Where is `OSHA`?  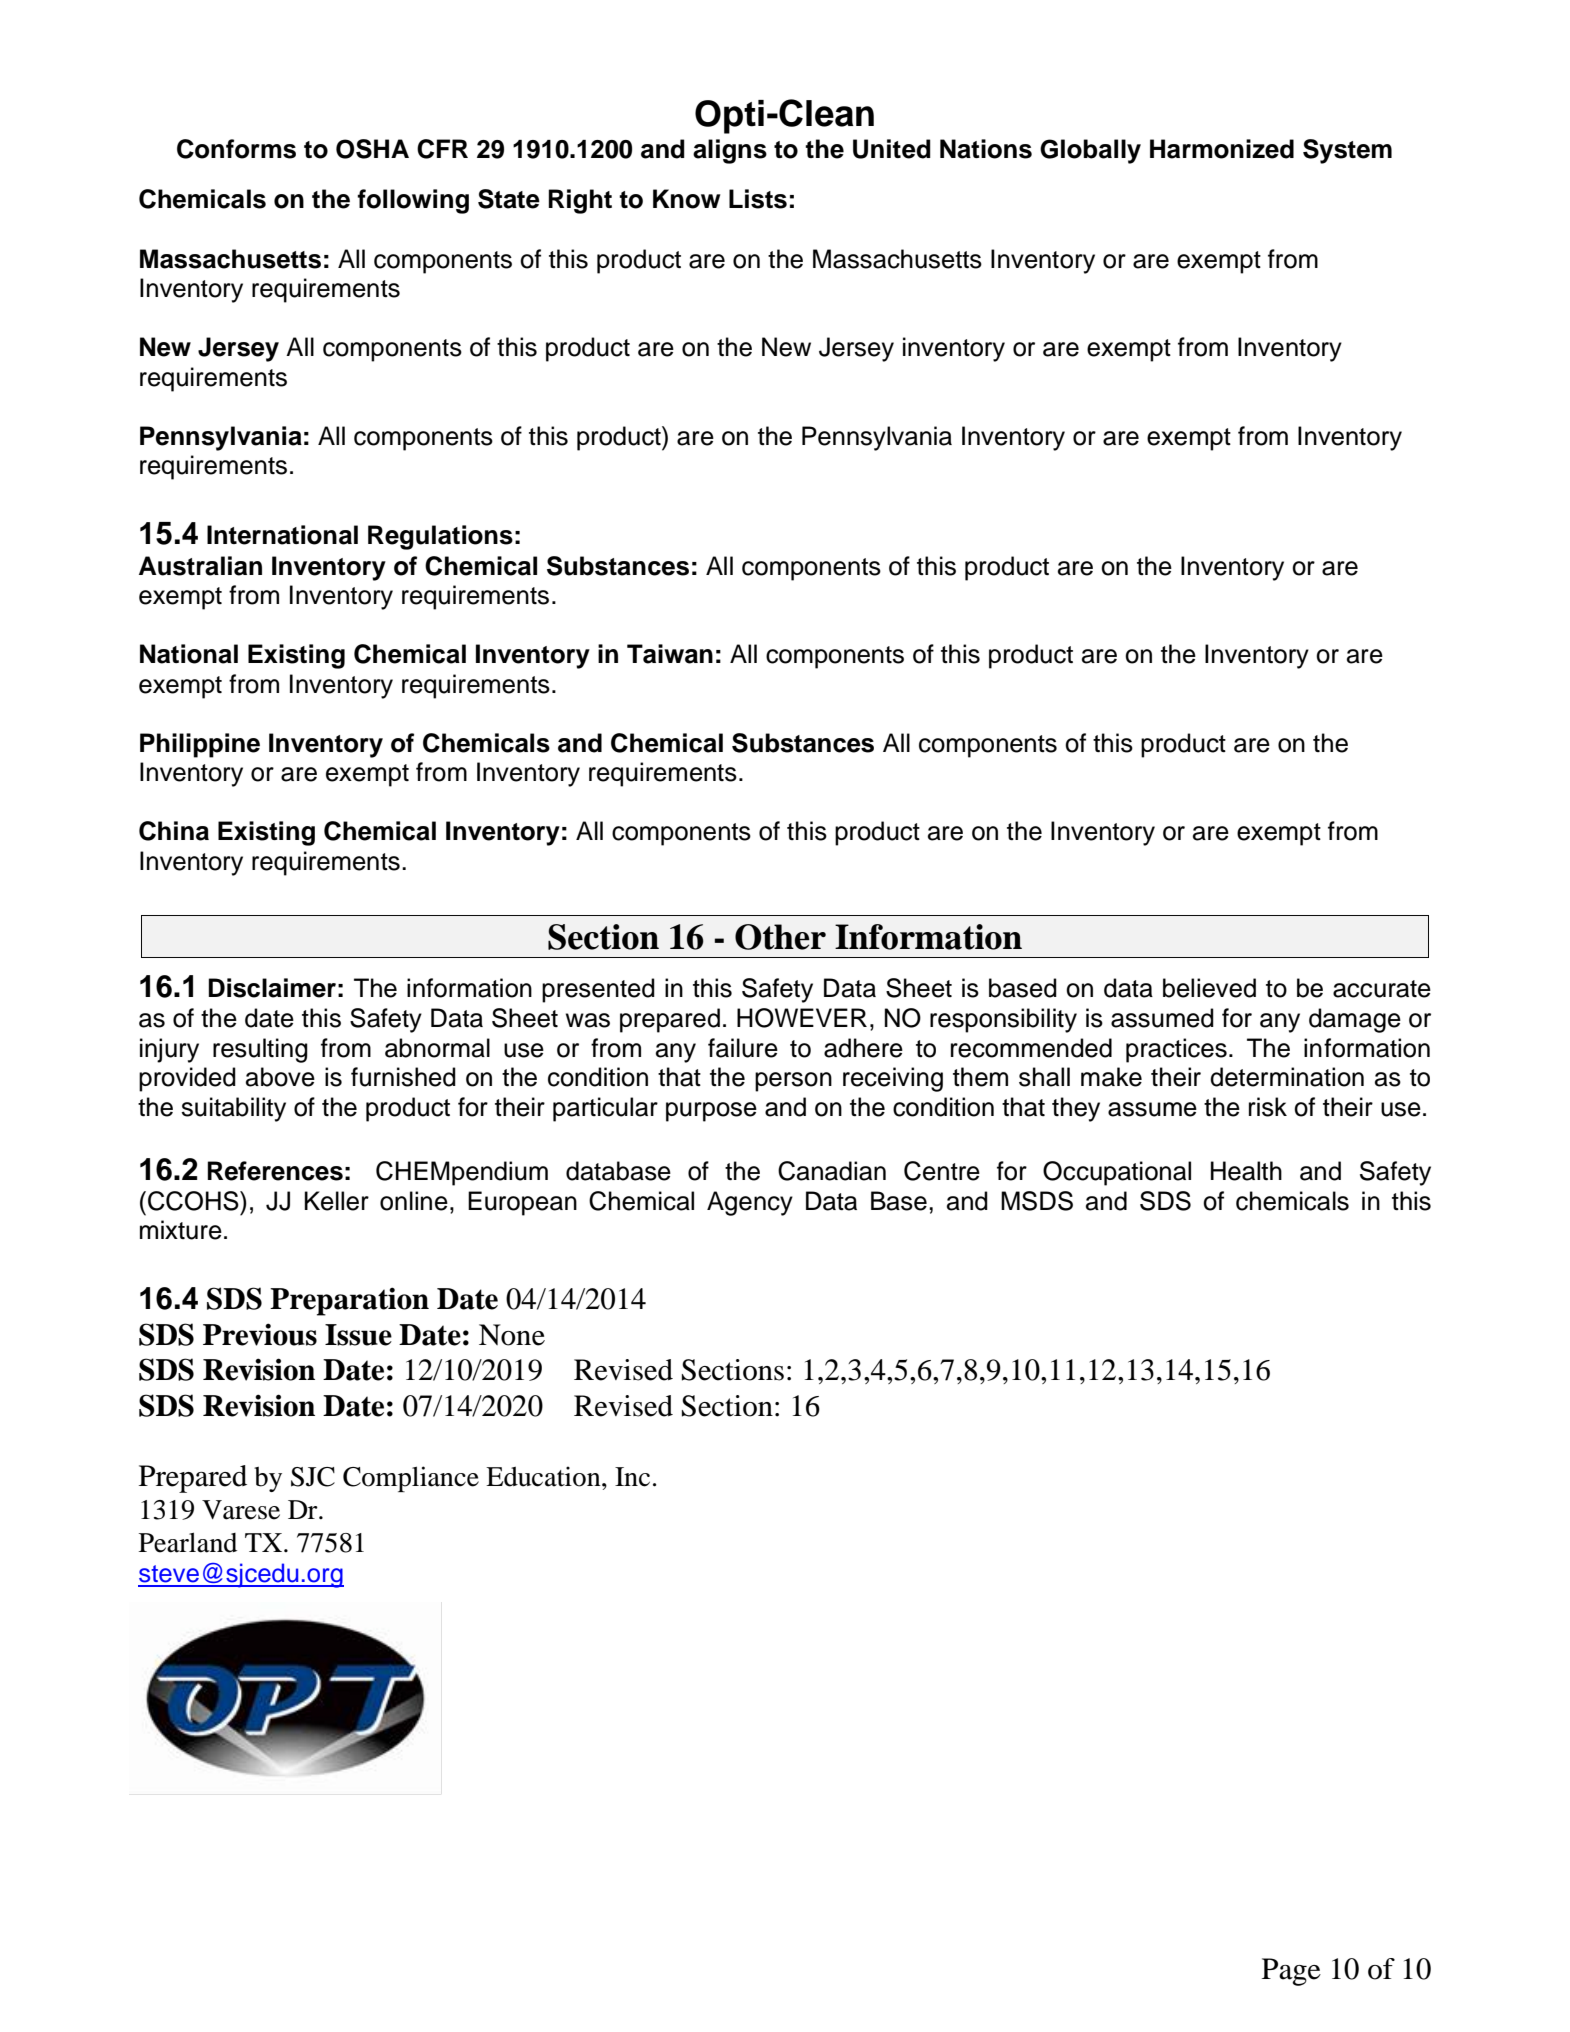
OSHA is located at coordinates (372, 149).
